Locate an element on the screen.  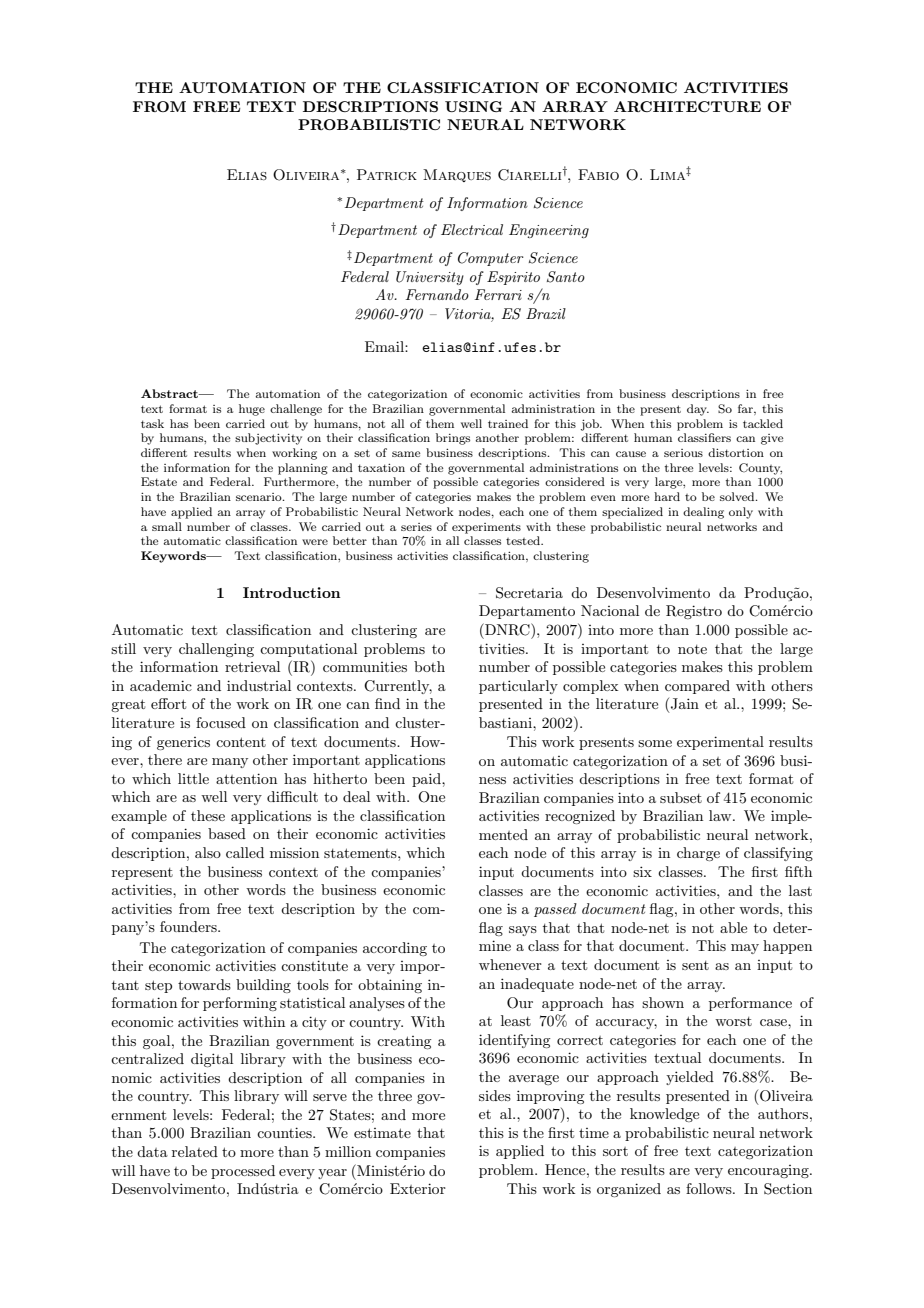
challenging is located at coordinates (216, 650).
